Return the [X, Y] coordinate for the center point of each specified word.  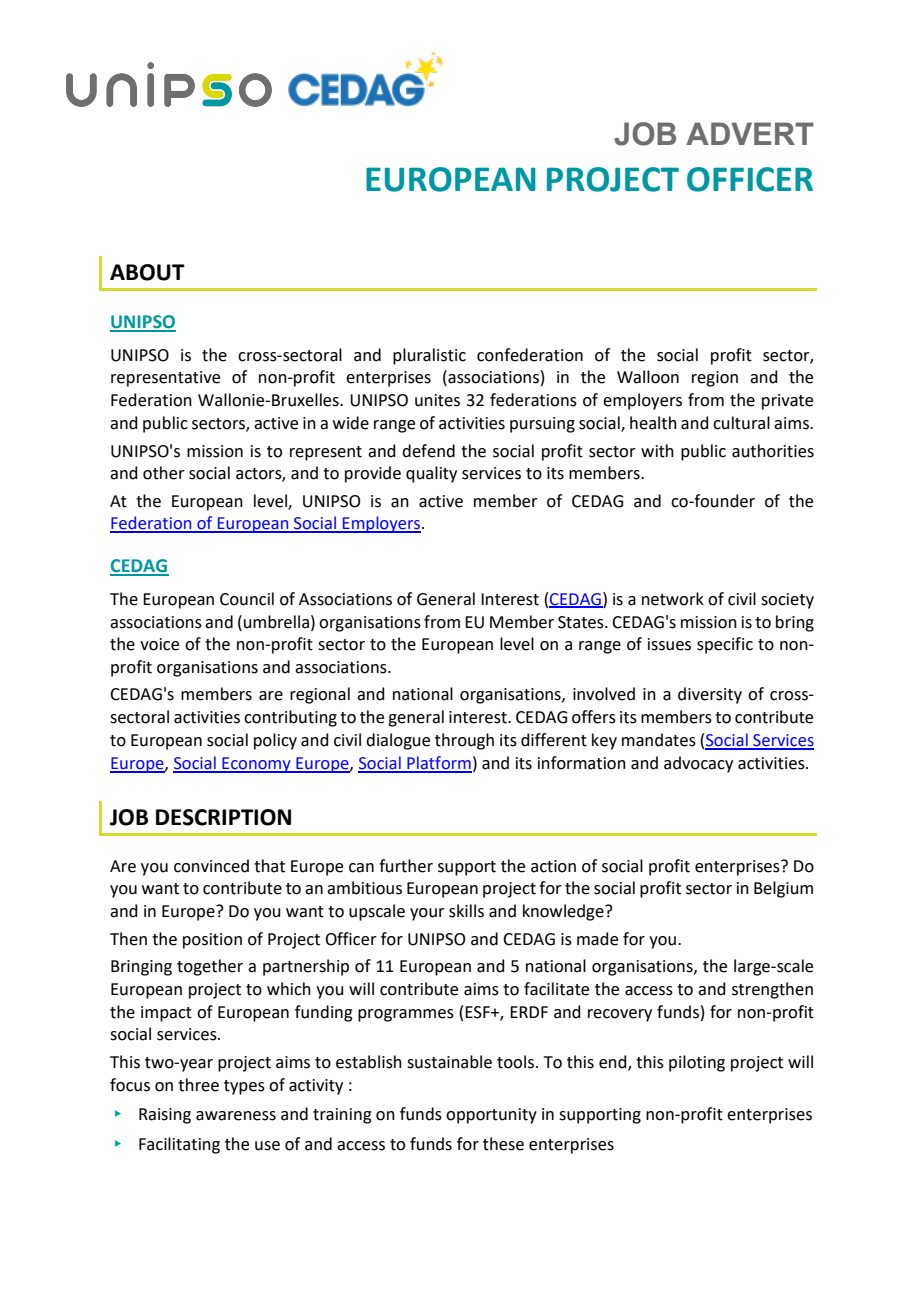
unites [437, 400]
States [582, 622]
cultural [741, 423]
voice [159, 644]
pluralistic [429, 356]
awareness [236, 1116]
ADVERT [750, 133]
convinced [211, 866]
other [164, 473]
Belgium [783, 889]
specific [725, 645]
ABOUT [147, 272]
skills [466, 911]
